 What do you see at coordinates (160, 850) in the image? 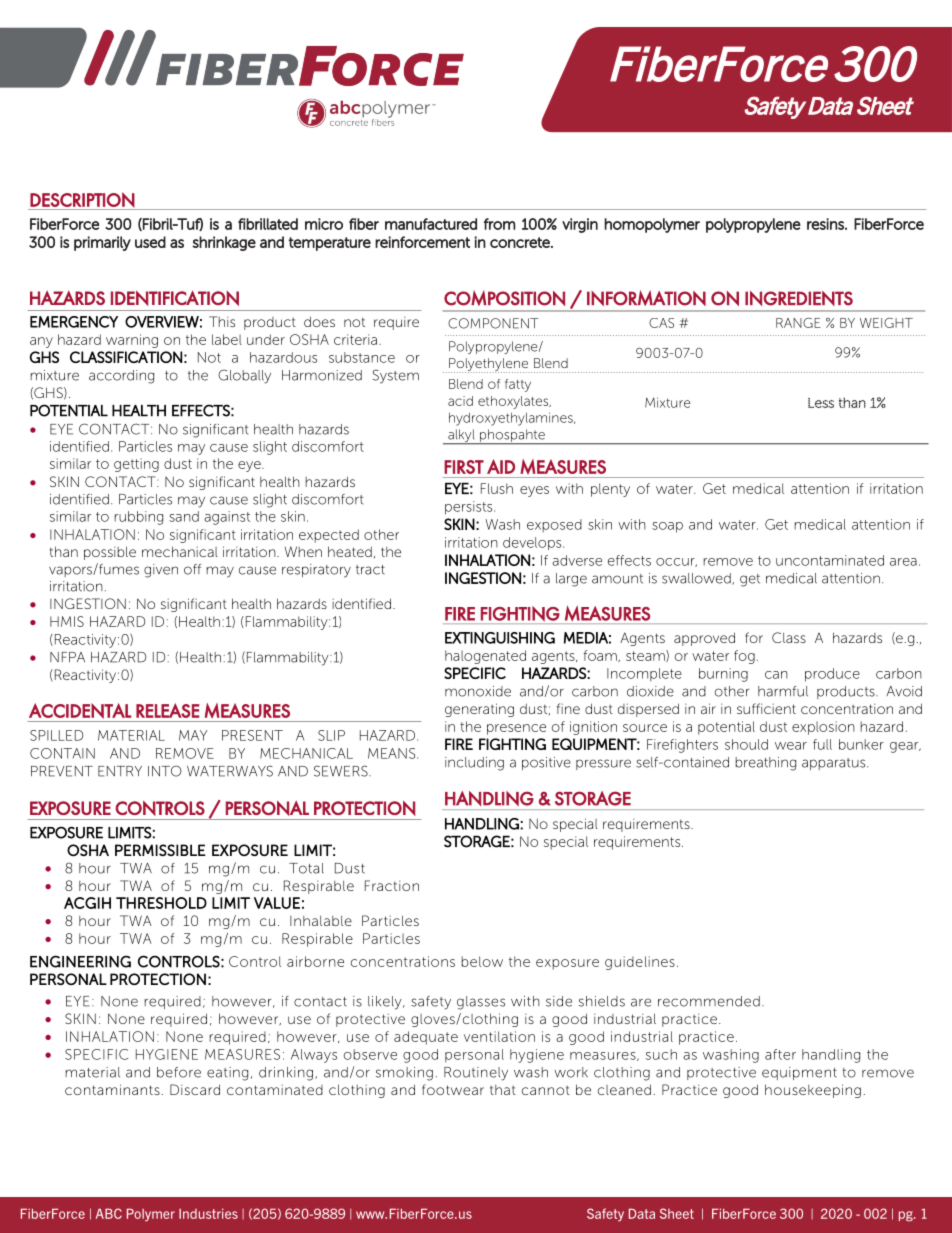
I see `PERMISSIBLE` at bounding box center [160, 850].
